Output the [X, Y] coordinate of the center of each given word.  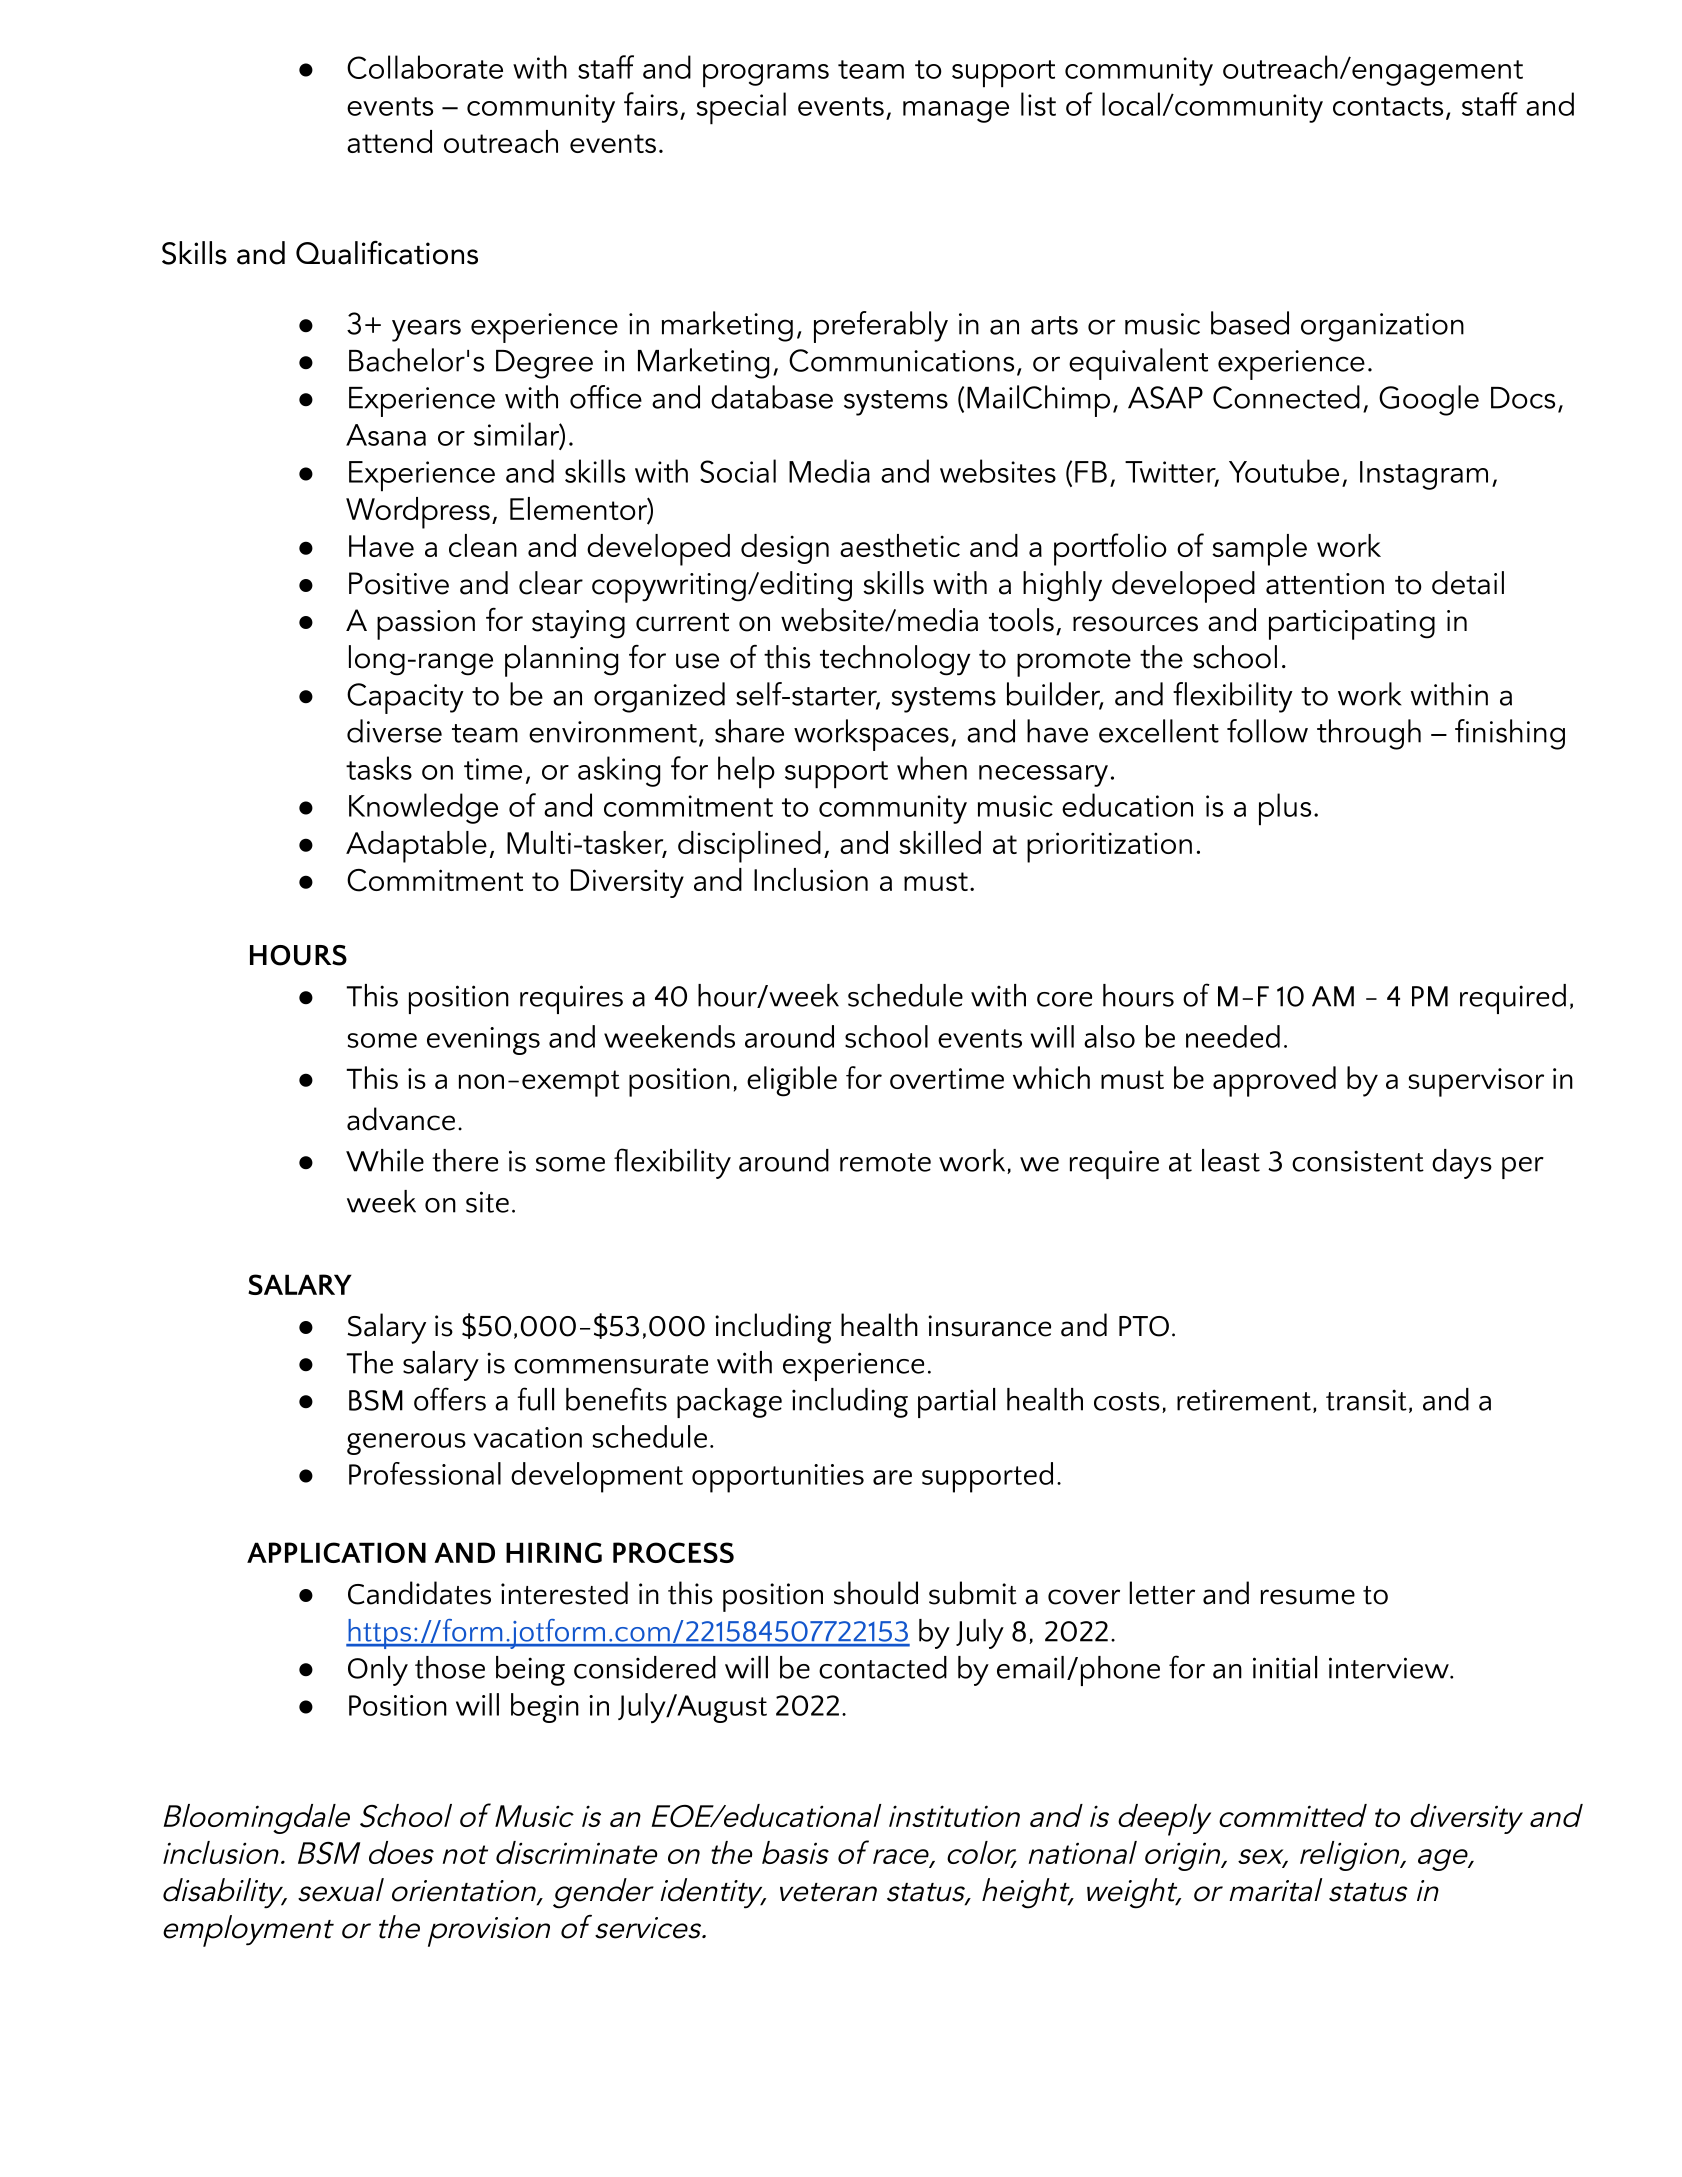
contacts [1388, 106]
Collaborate [425, 67]
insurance [989, 1326]
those [450, 1667]
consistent [1358, 1161]
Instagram [1424, 475]
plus [1285, 809]
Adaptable [416, 847]
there [465, 1160]
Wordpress [418, 513]
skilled [940, 842]
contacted [883, 1667]
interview [1390, 1668]
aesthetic [900, 545]
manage [956, 112]
